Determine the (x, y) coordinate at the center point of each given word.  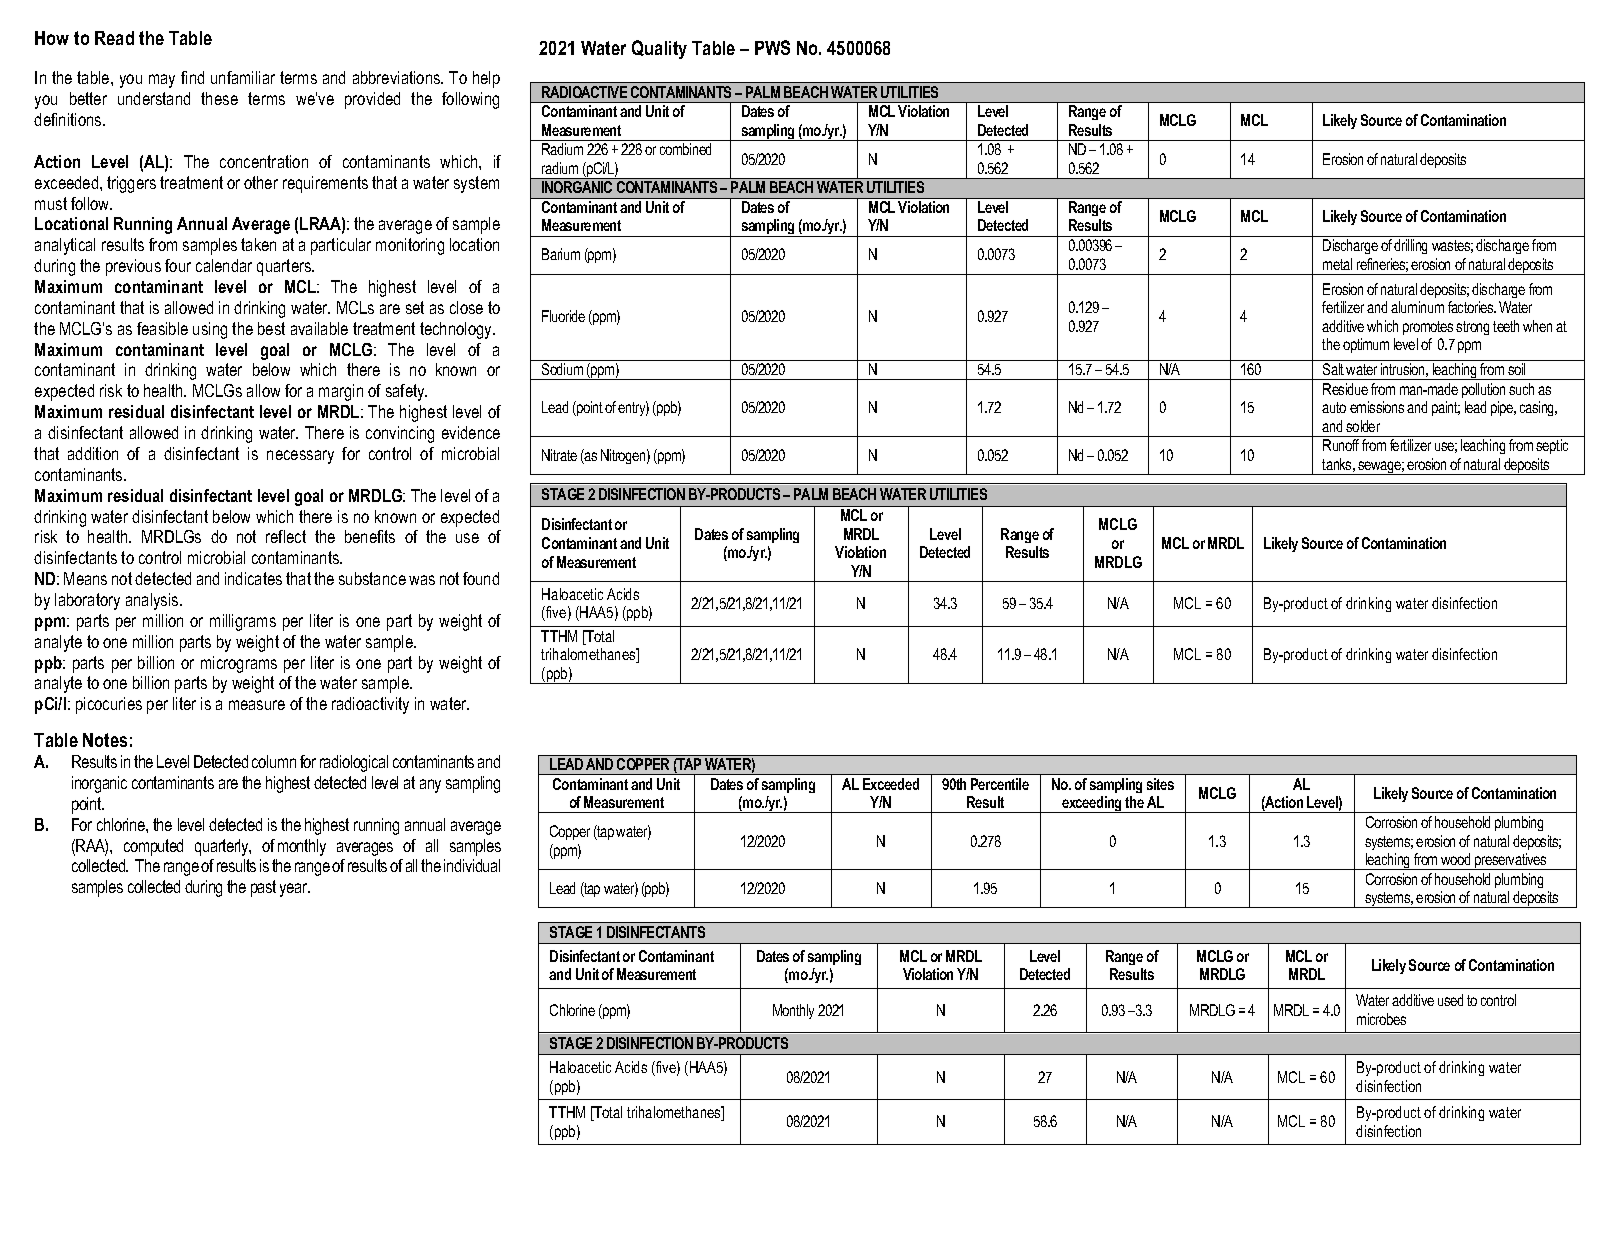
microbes (1381, 1019)
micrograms (239, 664)
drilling (1410, 246)
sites (1160, 784)
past (263, 888)
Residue (1345, 389)
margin (341, 392)
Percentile (1000, 784)
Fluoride (563, 316)
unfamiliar (243, 77)
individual (472, 865)
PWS (772, 47)
